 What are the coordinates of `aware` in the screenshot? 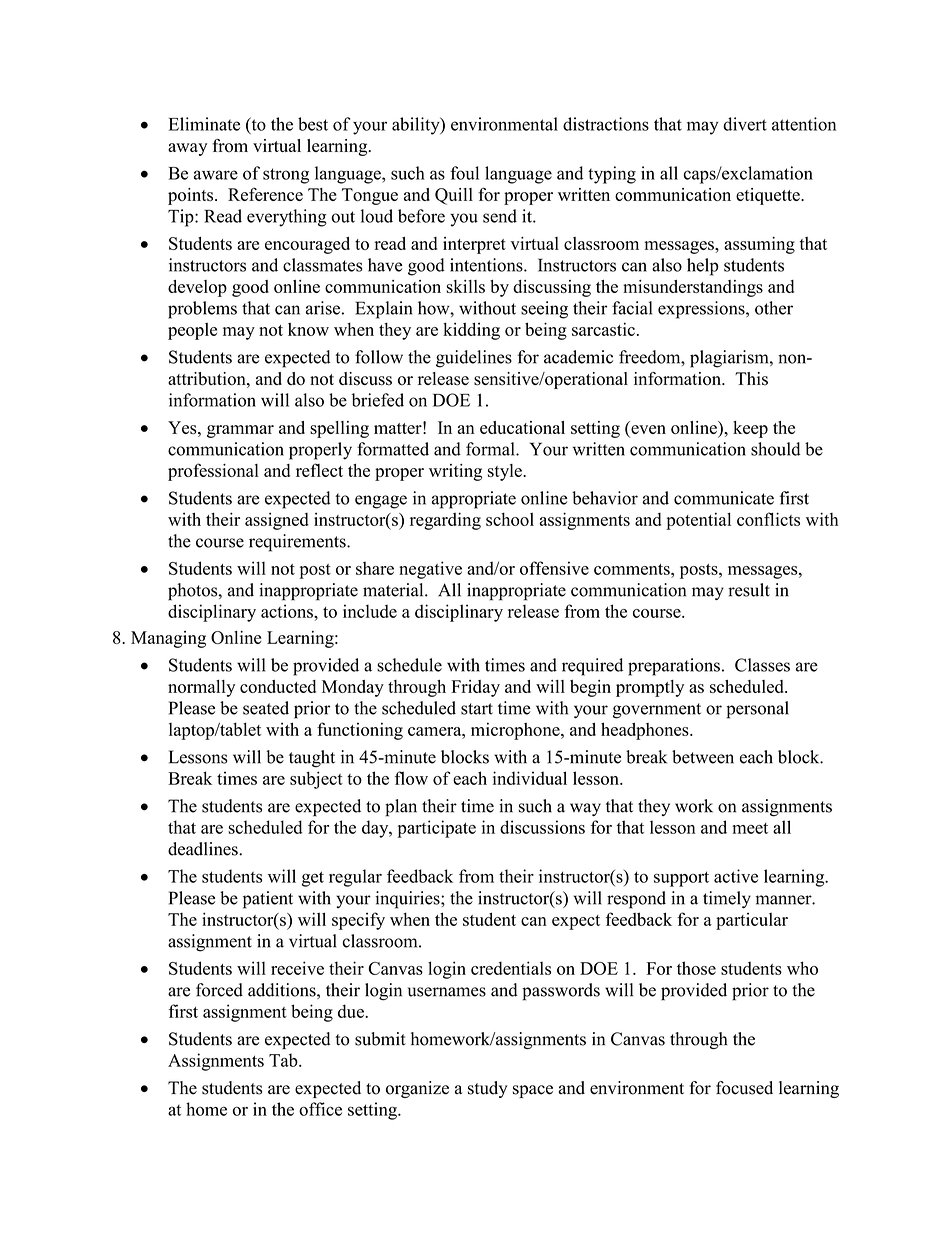 It's located at (216, 175).
